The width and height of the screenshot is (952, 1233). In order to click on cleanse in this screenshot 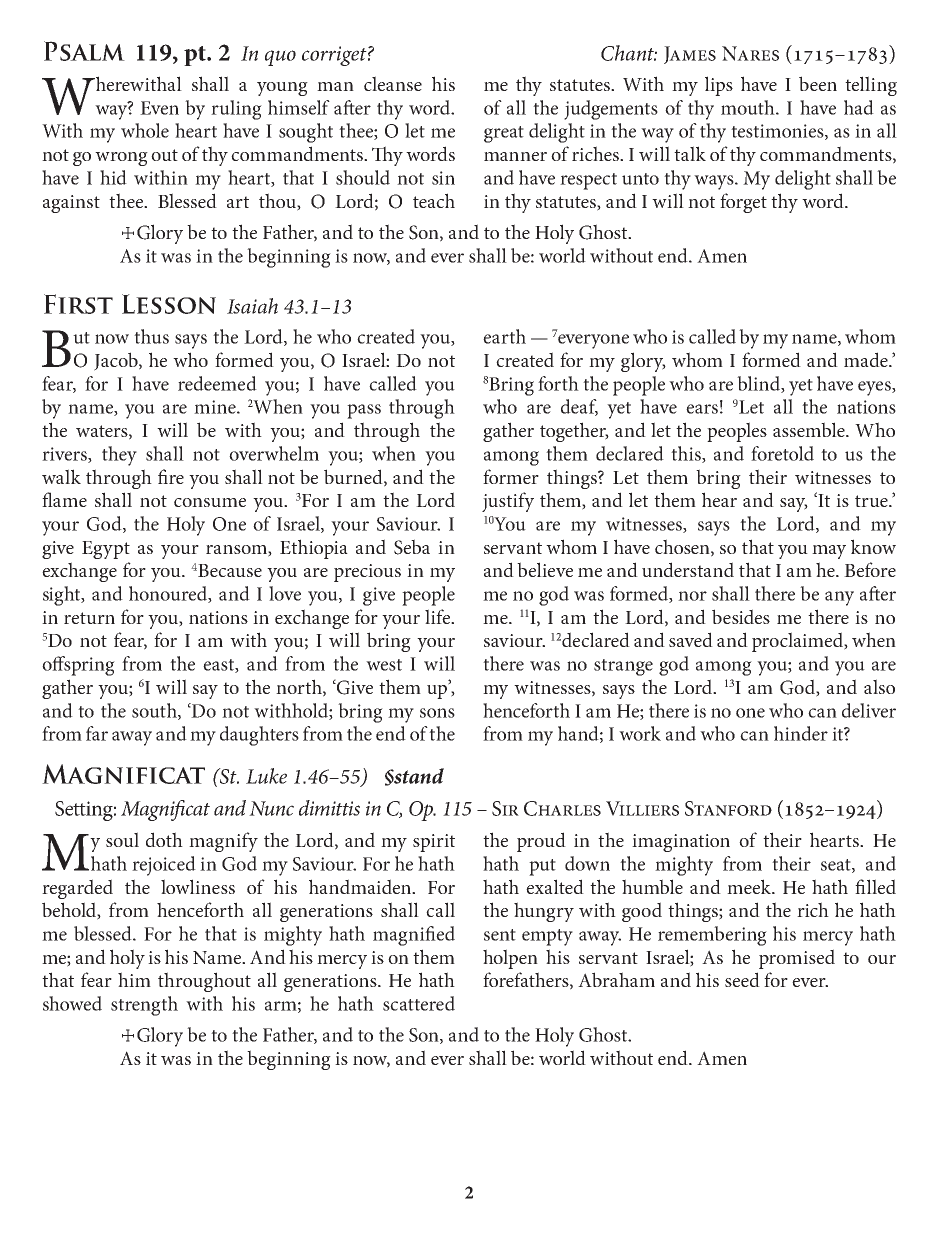, I will do `click(393, 83)`.
